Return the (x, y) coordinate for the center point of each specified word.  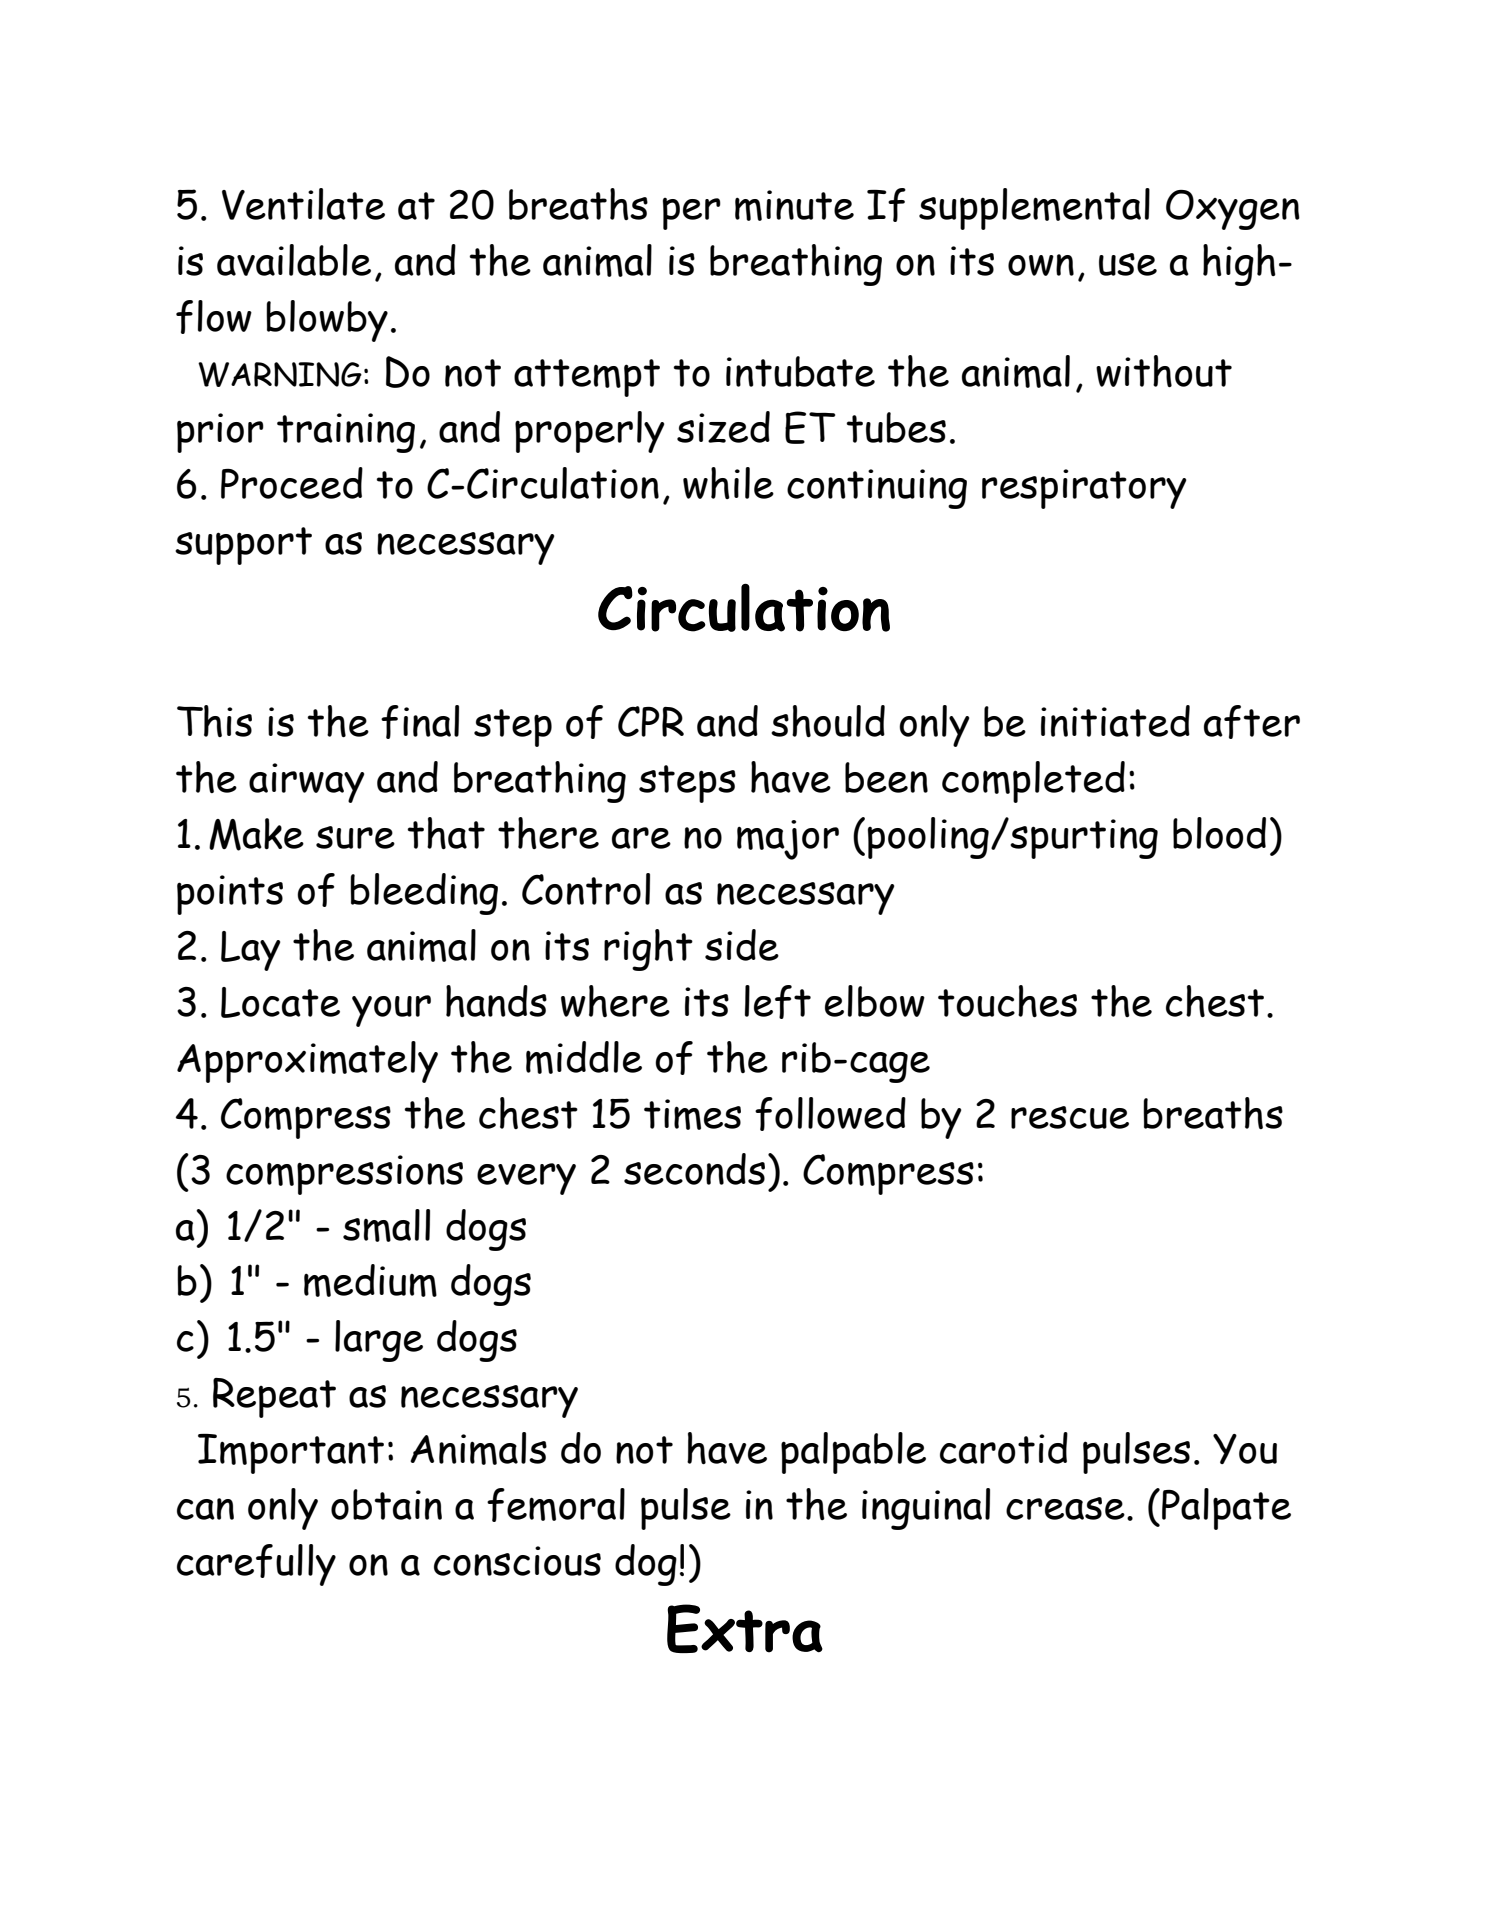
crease (1065, 1508)
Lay (250, 951)
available (294, 260)
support (243, 546)
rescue (1070, 1117)
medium (370, 1280)
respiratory (1084, 489)
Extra (745, 1628)
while (728, 483)
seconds (694, 1169)
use (1128, 264)
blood (1219, 833)
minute (794, 205)
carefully (256, 1565)
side (742, 945)
